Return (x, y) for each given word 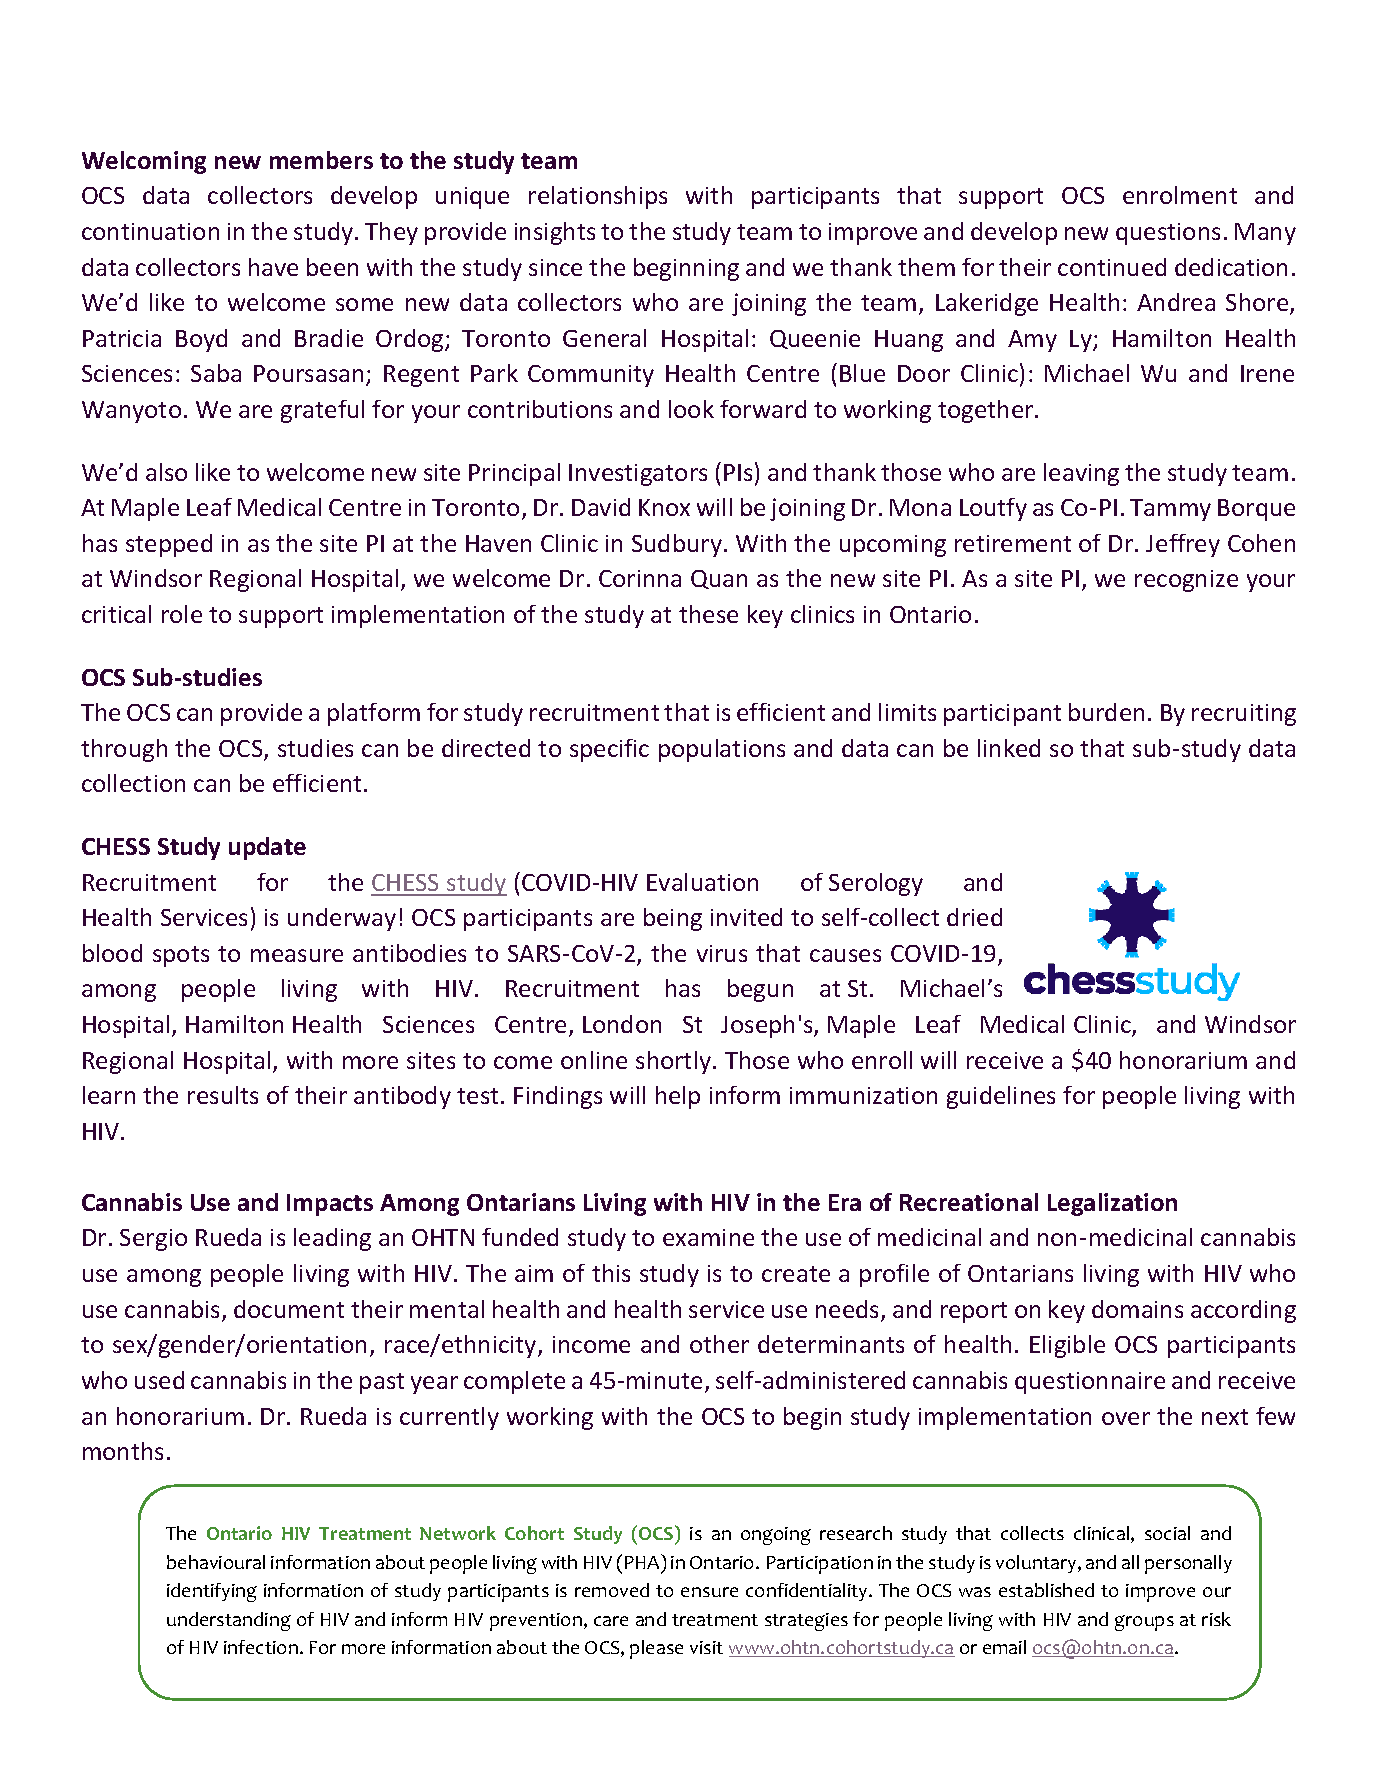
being (673, 919)
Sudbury (677, 545)
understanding (229, 1621)
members (321, 160)
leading (332, 1239)
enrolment (1180, 195)
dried (974, 917)
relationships (598, 197)
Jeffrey (1183, 545)
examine (708, 1237)
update (267, 848)
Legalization (1112, 1204)
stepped (169, 545)
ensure (709, 1592)
